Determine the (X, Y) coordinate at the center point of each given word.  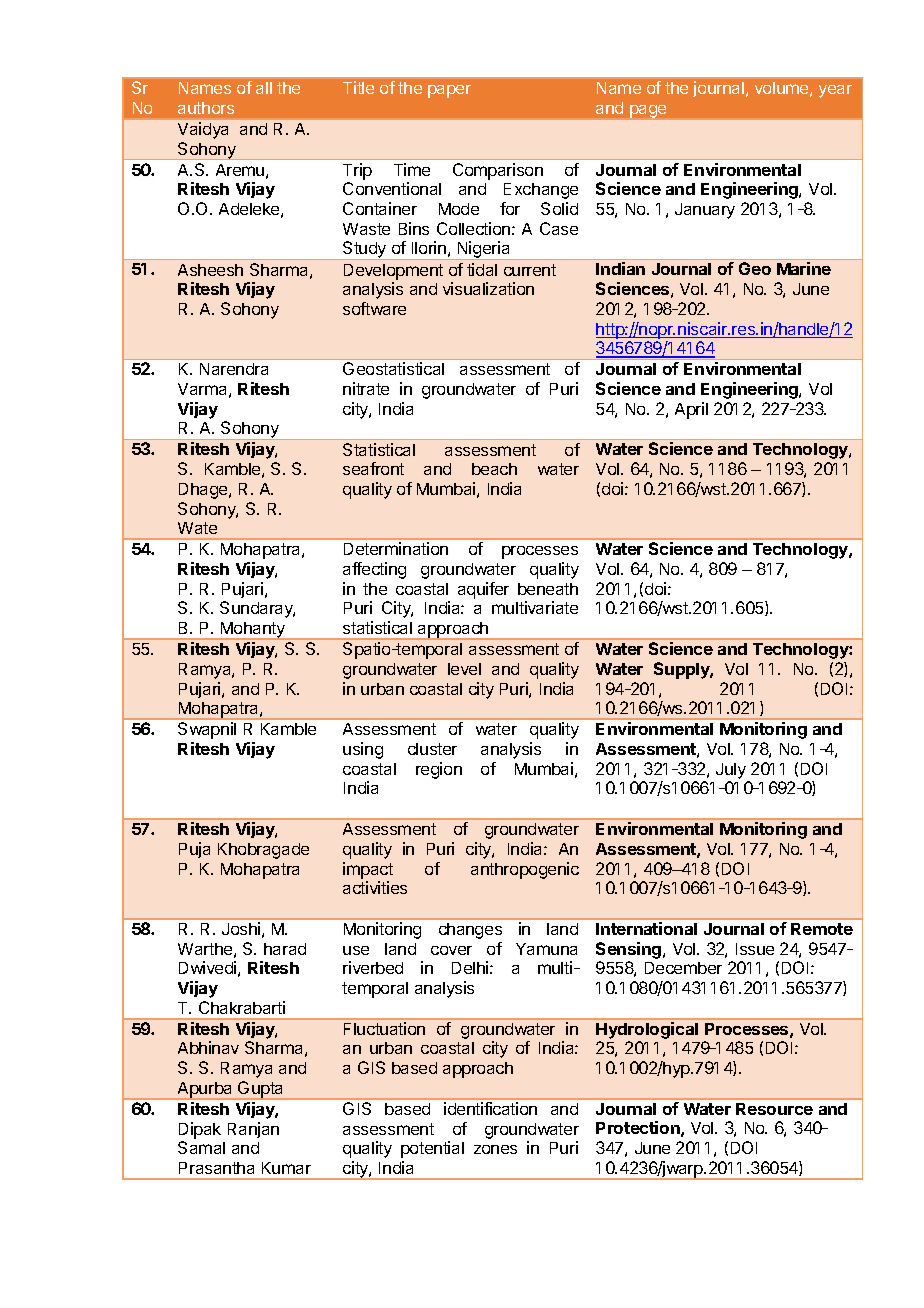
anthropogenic (525, 870)
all (264, 88)
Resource (774, 1109)
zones (495, 1149)
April (691, 410)
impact (368, 870)
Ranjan (253, 1130)
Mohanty (253, 631)
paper (449, 91)
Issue (755, 949)
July (731, 771)
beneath (548, 589)
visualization (488, 288)
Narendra (234, 369)
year (835, 91)
